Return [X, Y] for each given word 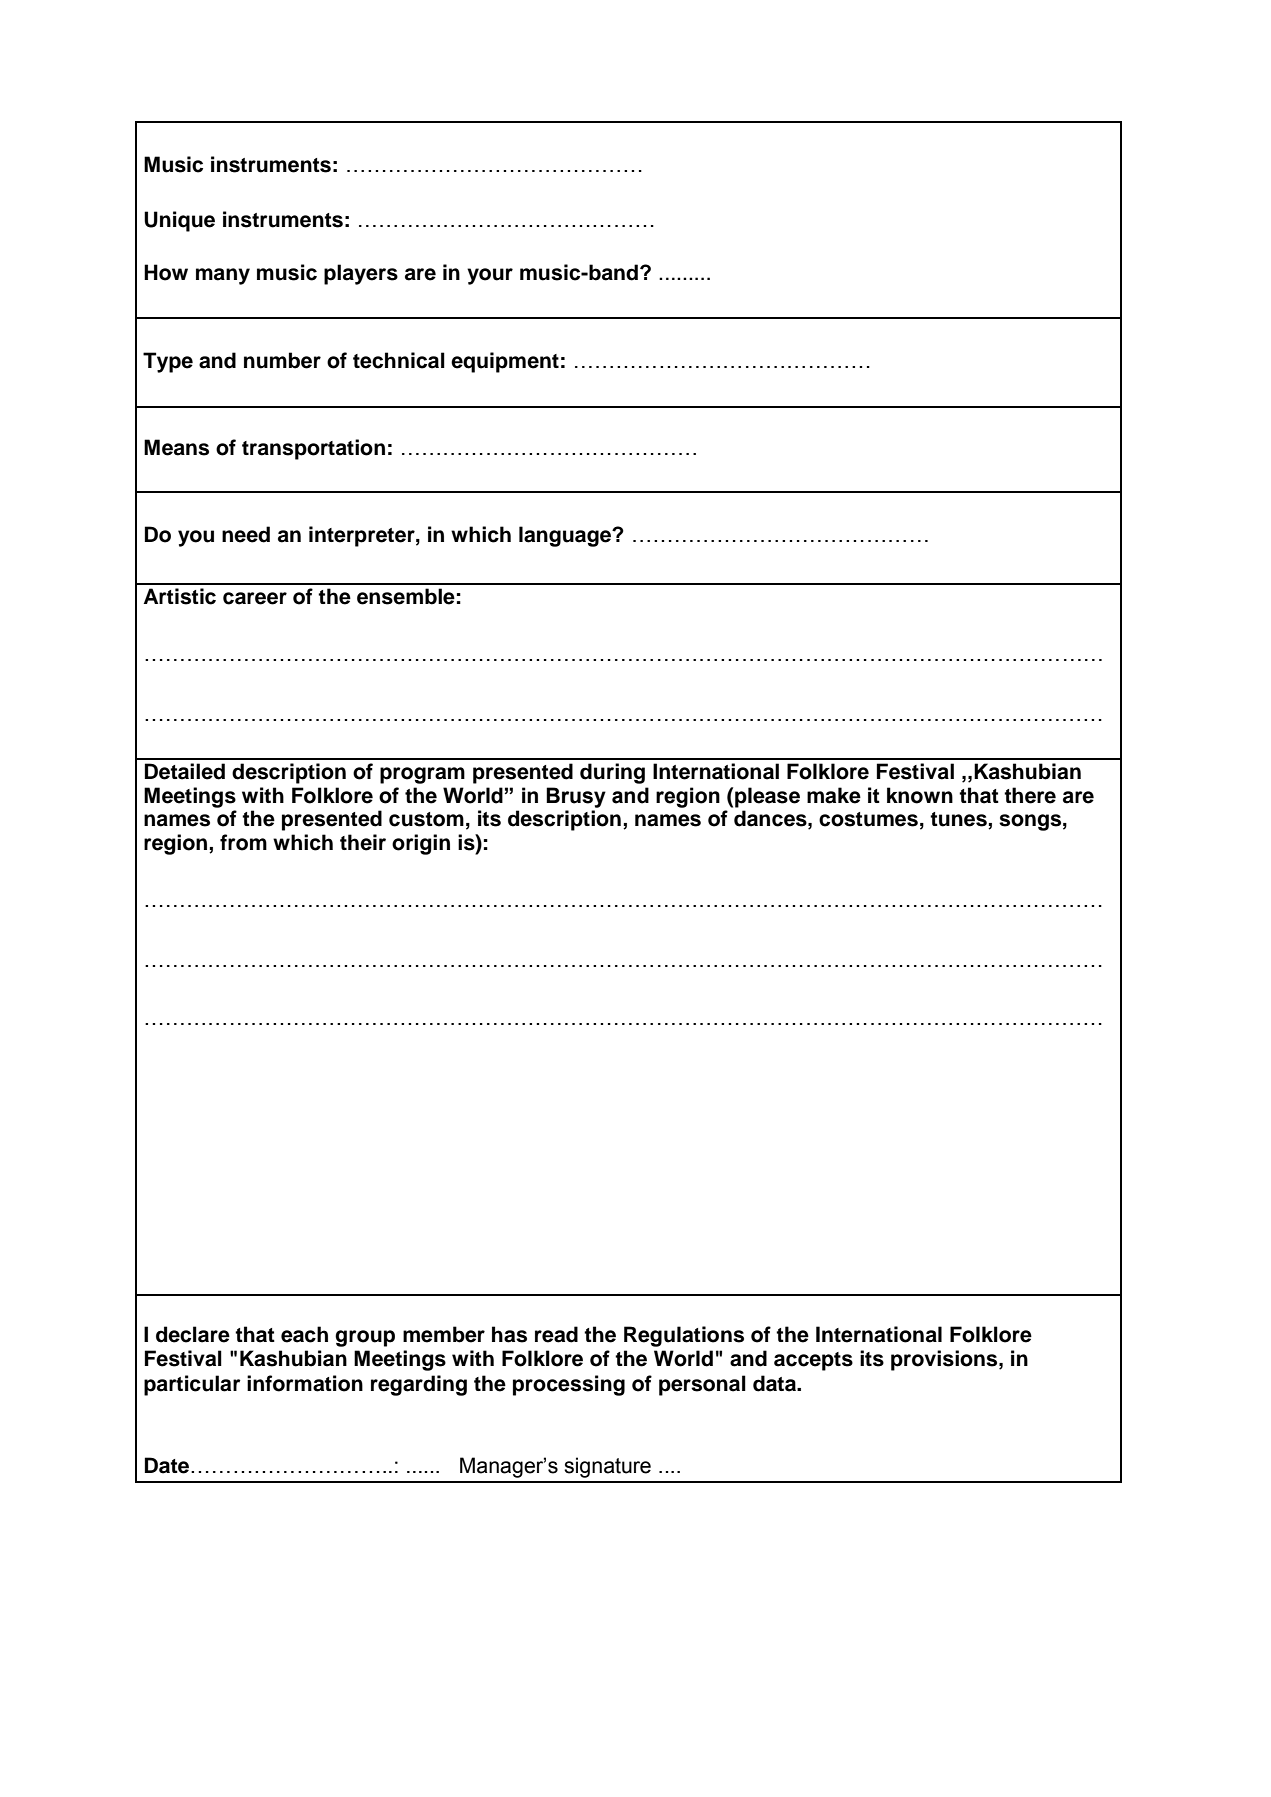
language [566, 536]
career [255, 598]
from [243, 842]
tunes [959, 820]
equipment [505, 362]
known [920, 795]
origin [421, 844]
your [490, 276]
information [305, 1383]
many [223, 276]
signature [607, 1467]
